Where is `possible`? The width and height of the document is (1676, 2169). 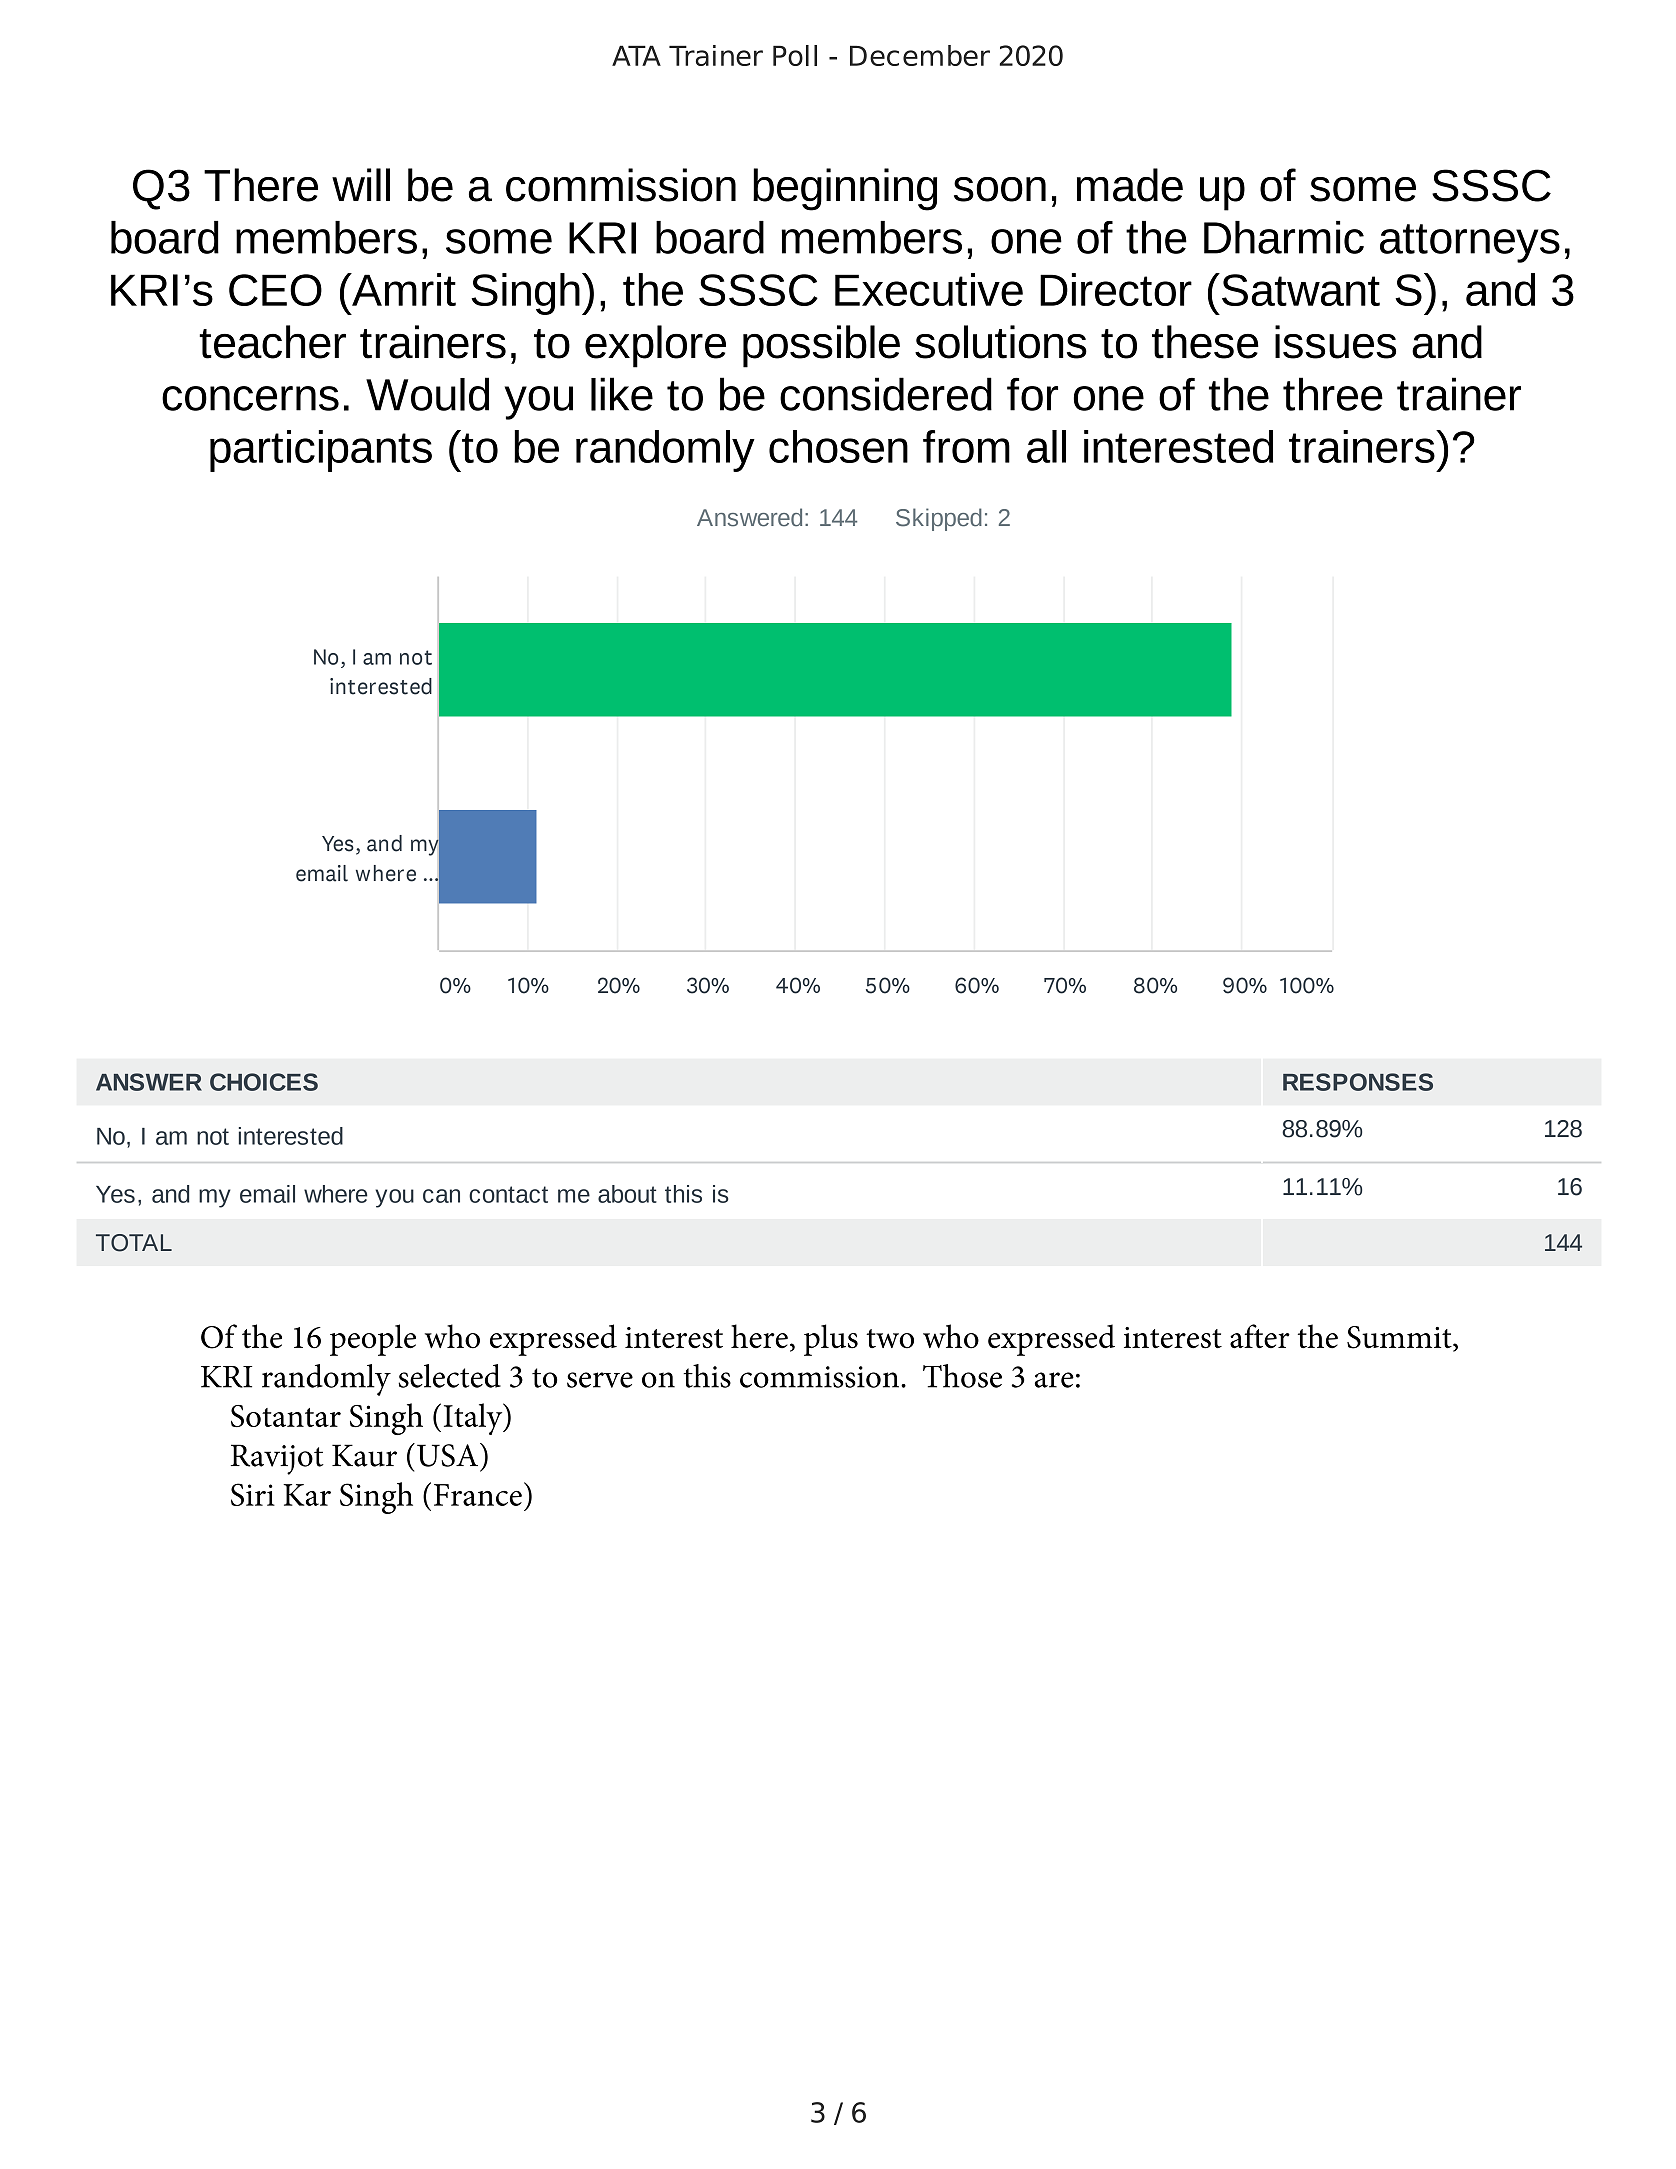
possible is located at coordinates (821, 346).
